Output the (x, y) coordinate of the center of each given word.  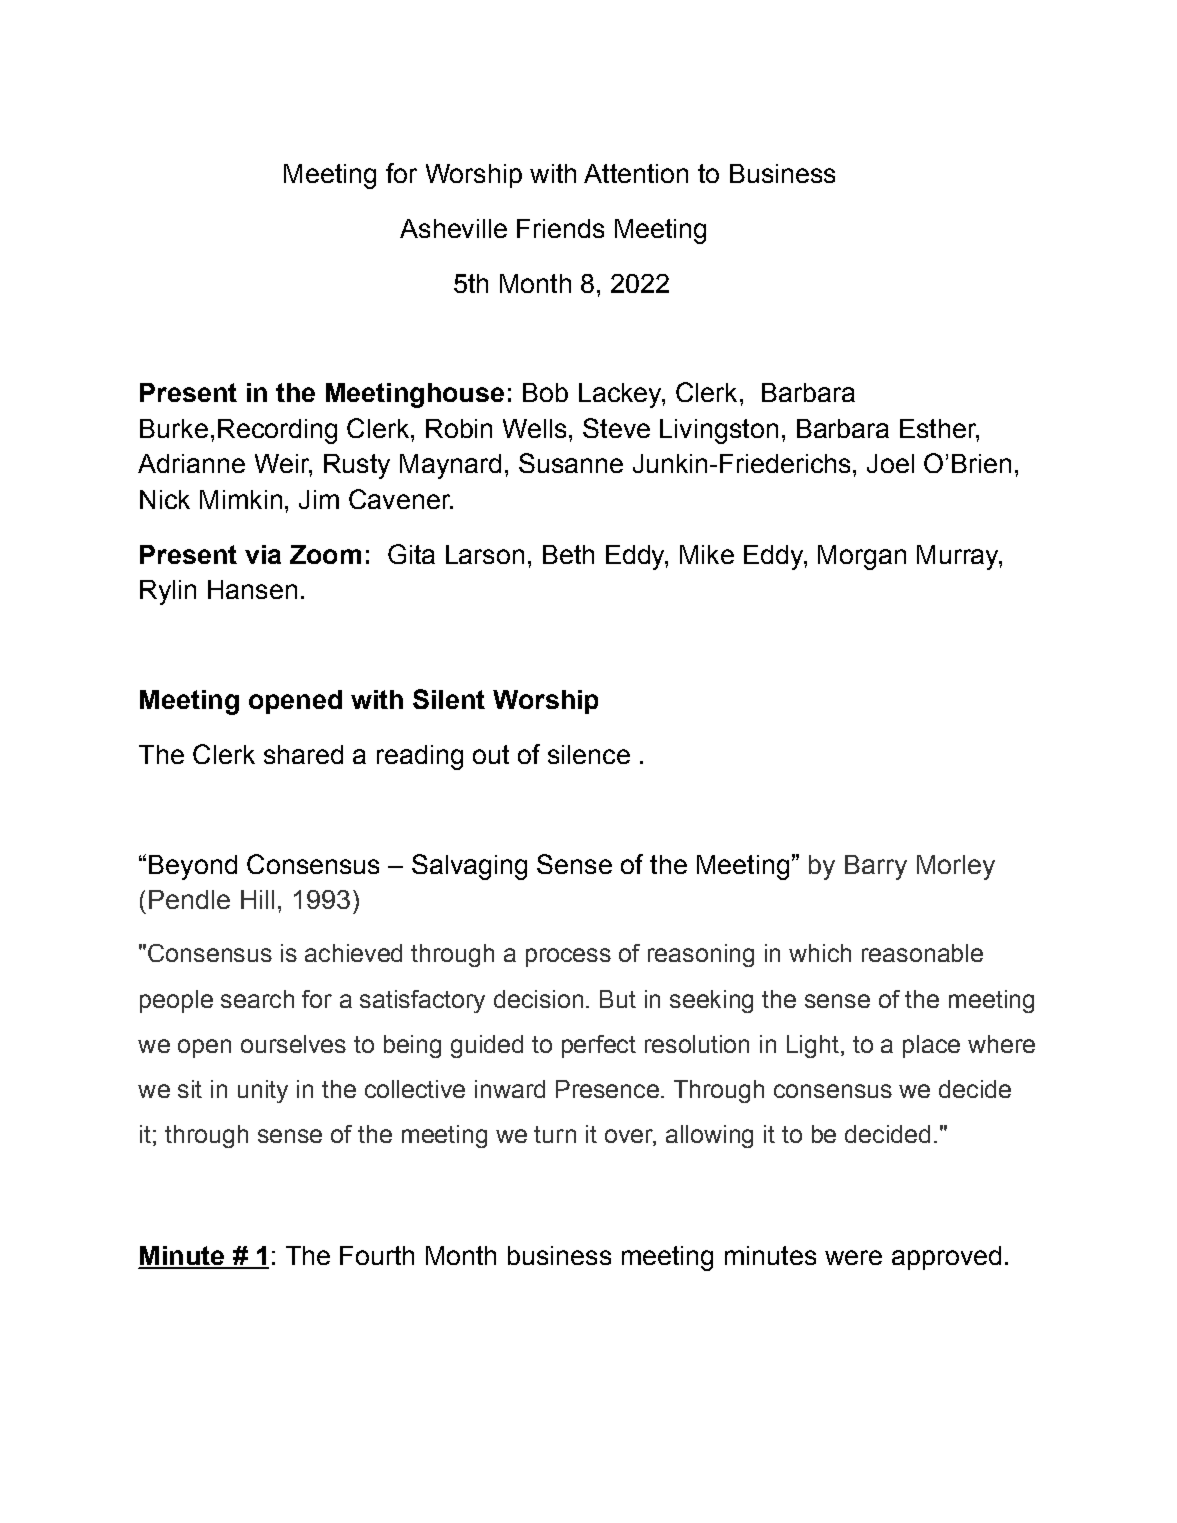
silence (589, 754)
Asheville (453, 228)
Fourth (377, 1255)
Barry (876, 867)
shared (303, 754)
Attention (636, 173)
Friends (560, 228)
